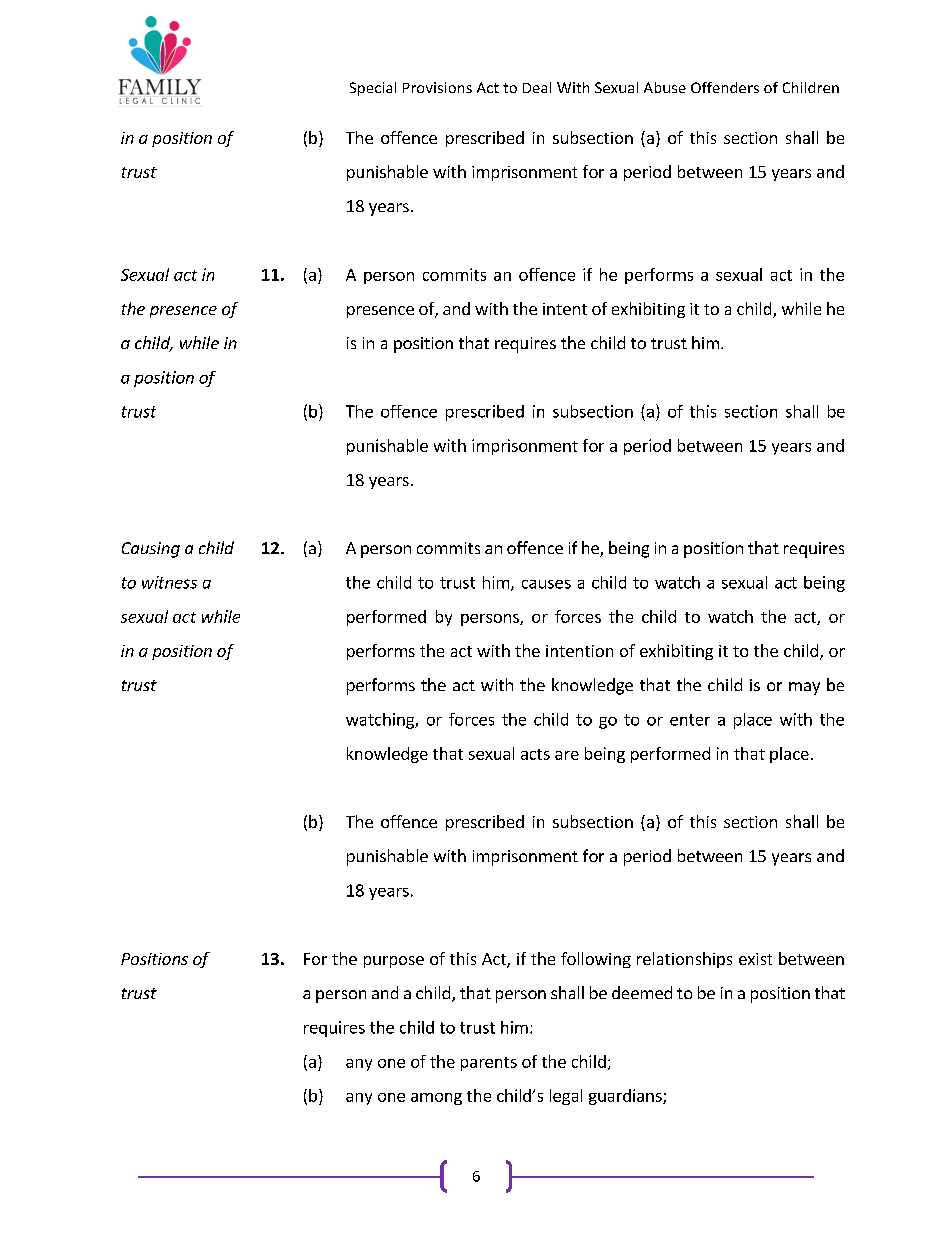 This screenshot has width=952, height=1233. Describe the element at coordinates (804, 688) in the screenshot. I see `may` at that location.
